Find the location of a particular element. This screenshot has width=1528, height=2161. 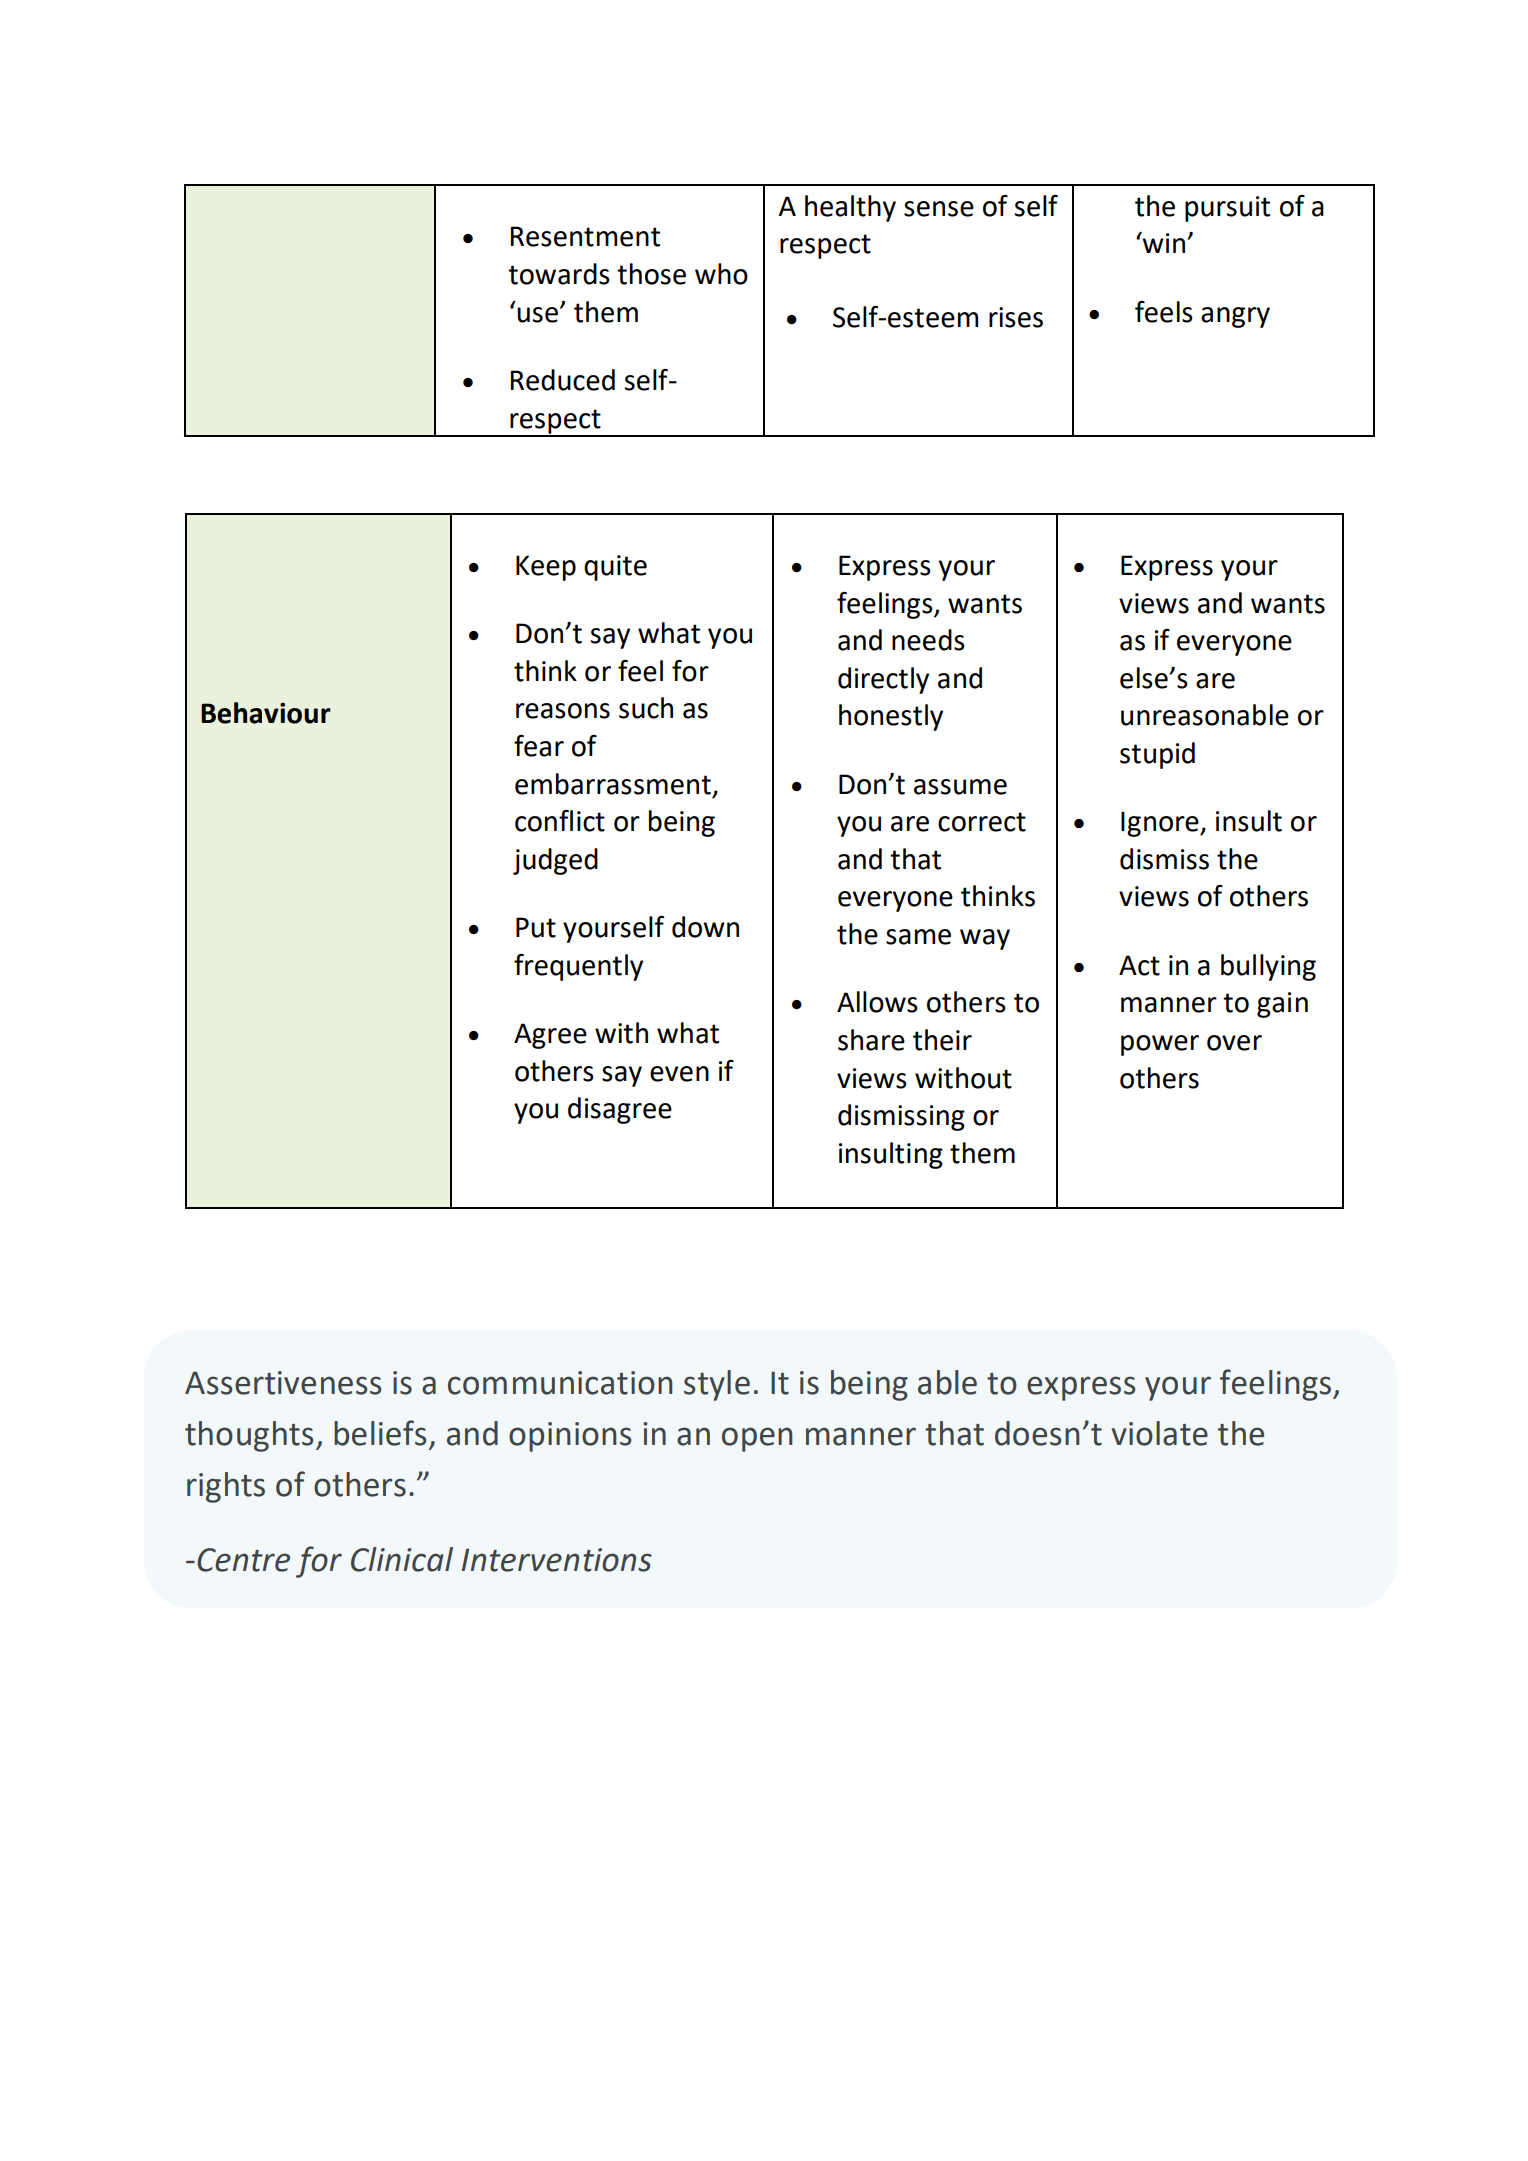

down is located at coordinates (705, 927).
